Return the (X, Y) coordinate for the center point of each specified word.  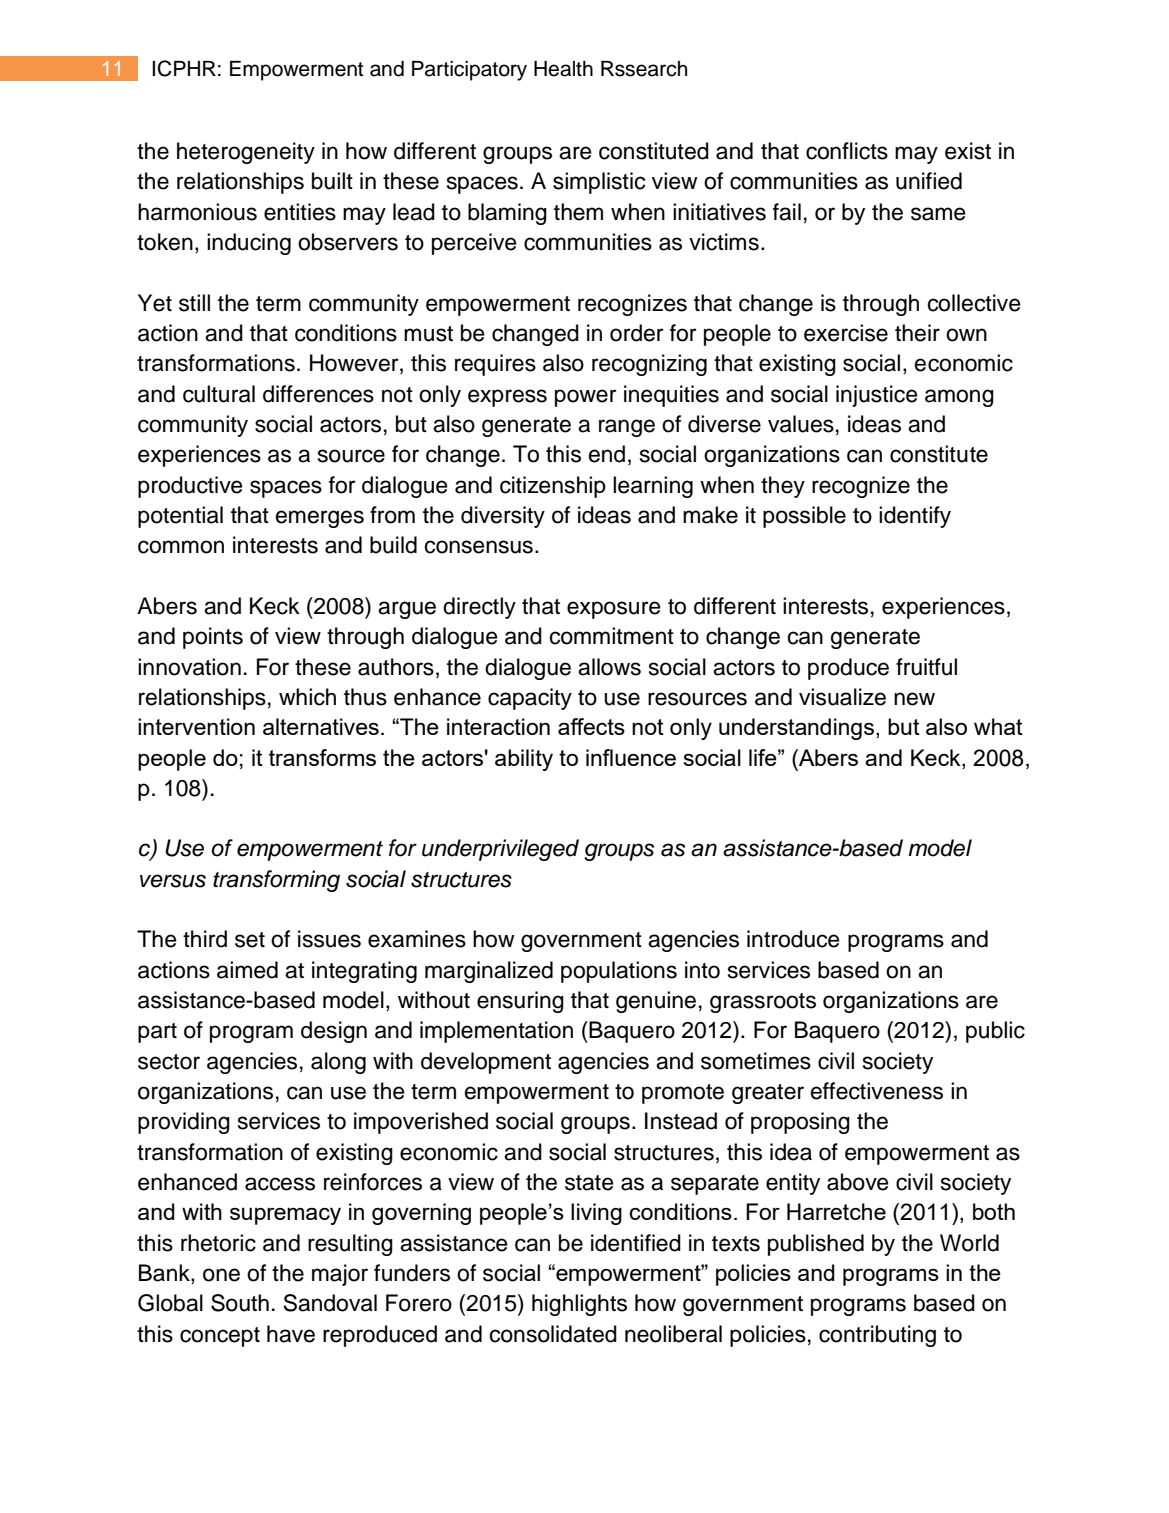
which (307, 697)
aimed (247, 970)
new (914, 699)
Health (563, 69)
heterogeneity (246, 153)
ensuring (520, 1002)
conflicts (847, 151)
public (995, 1032)
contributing (877, 1336)
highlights (579, 1305)
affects (591, 726)
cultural (219, 394)
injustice (877, 396)
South (240, 1303)
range (627, 428)
